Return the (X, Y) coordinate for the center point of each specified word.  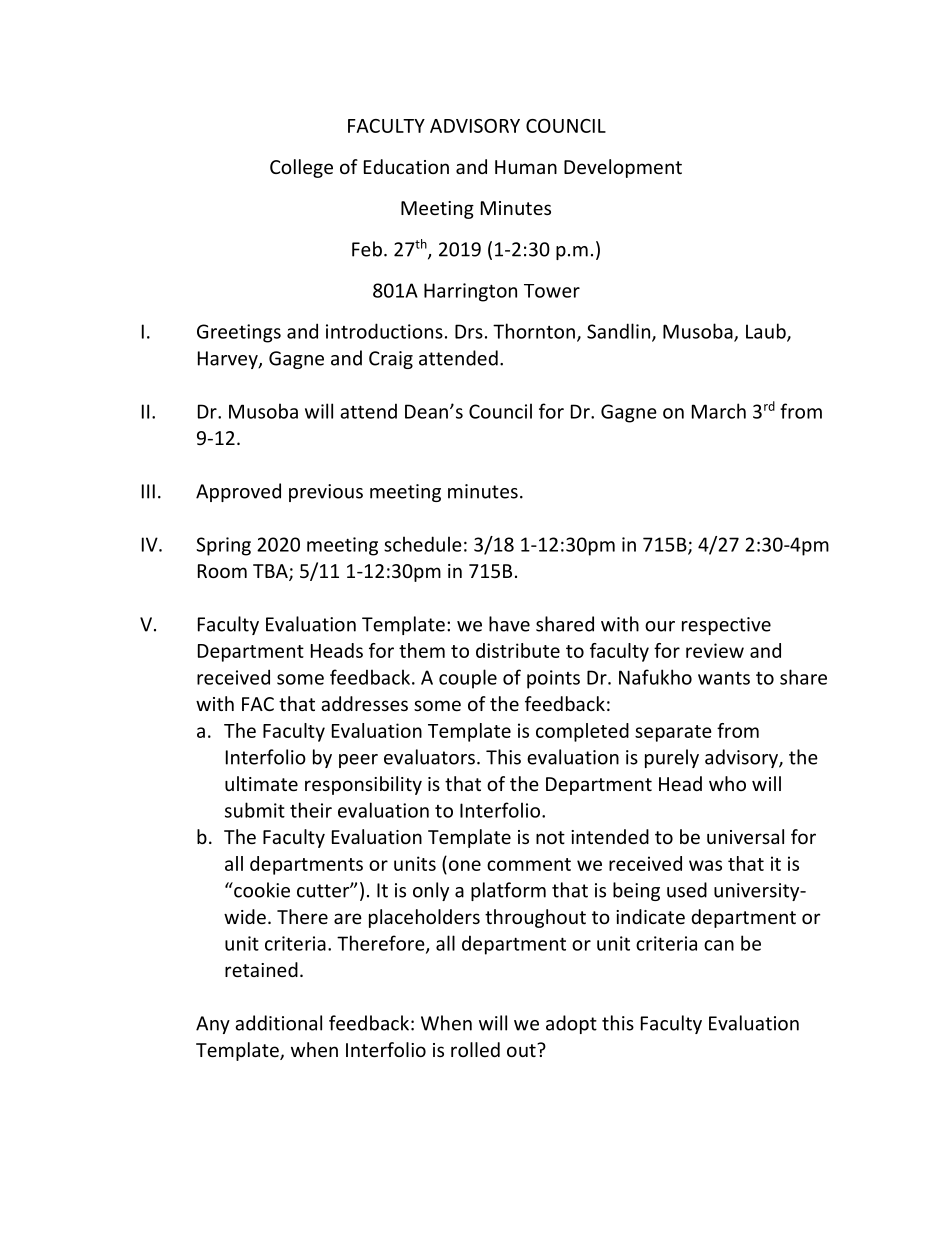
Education (406, 166)
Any (213, 1025)
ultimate (261, 783)
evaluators (429, 757)
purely (672, 758)
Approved (238, 492)
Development (623, 168)
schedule (423, 544)
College (301, 168)
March (719, 411)
